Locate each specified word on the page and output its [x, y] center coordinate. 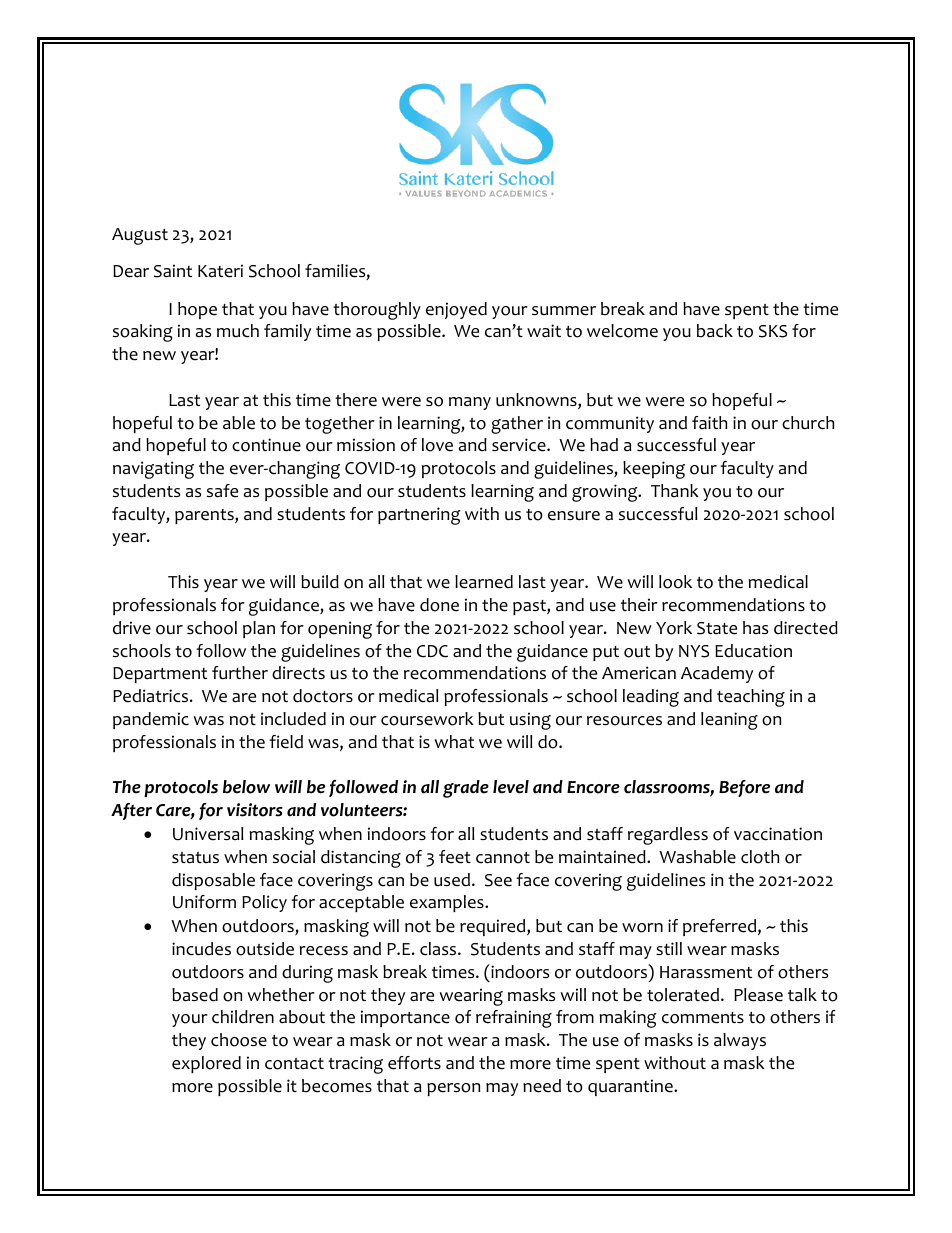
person [453, 1089]
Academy [717, 674]
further [240, 673]
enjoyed [456, 310]
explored [206, 1064]
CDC [432, 651]
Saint [173, 271]
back [715, 331]
